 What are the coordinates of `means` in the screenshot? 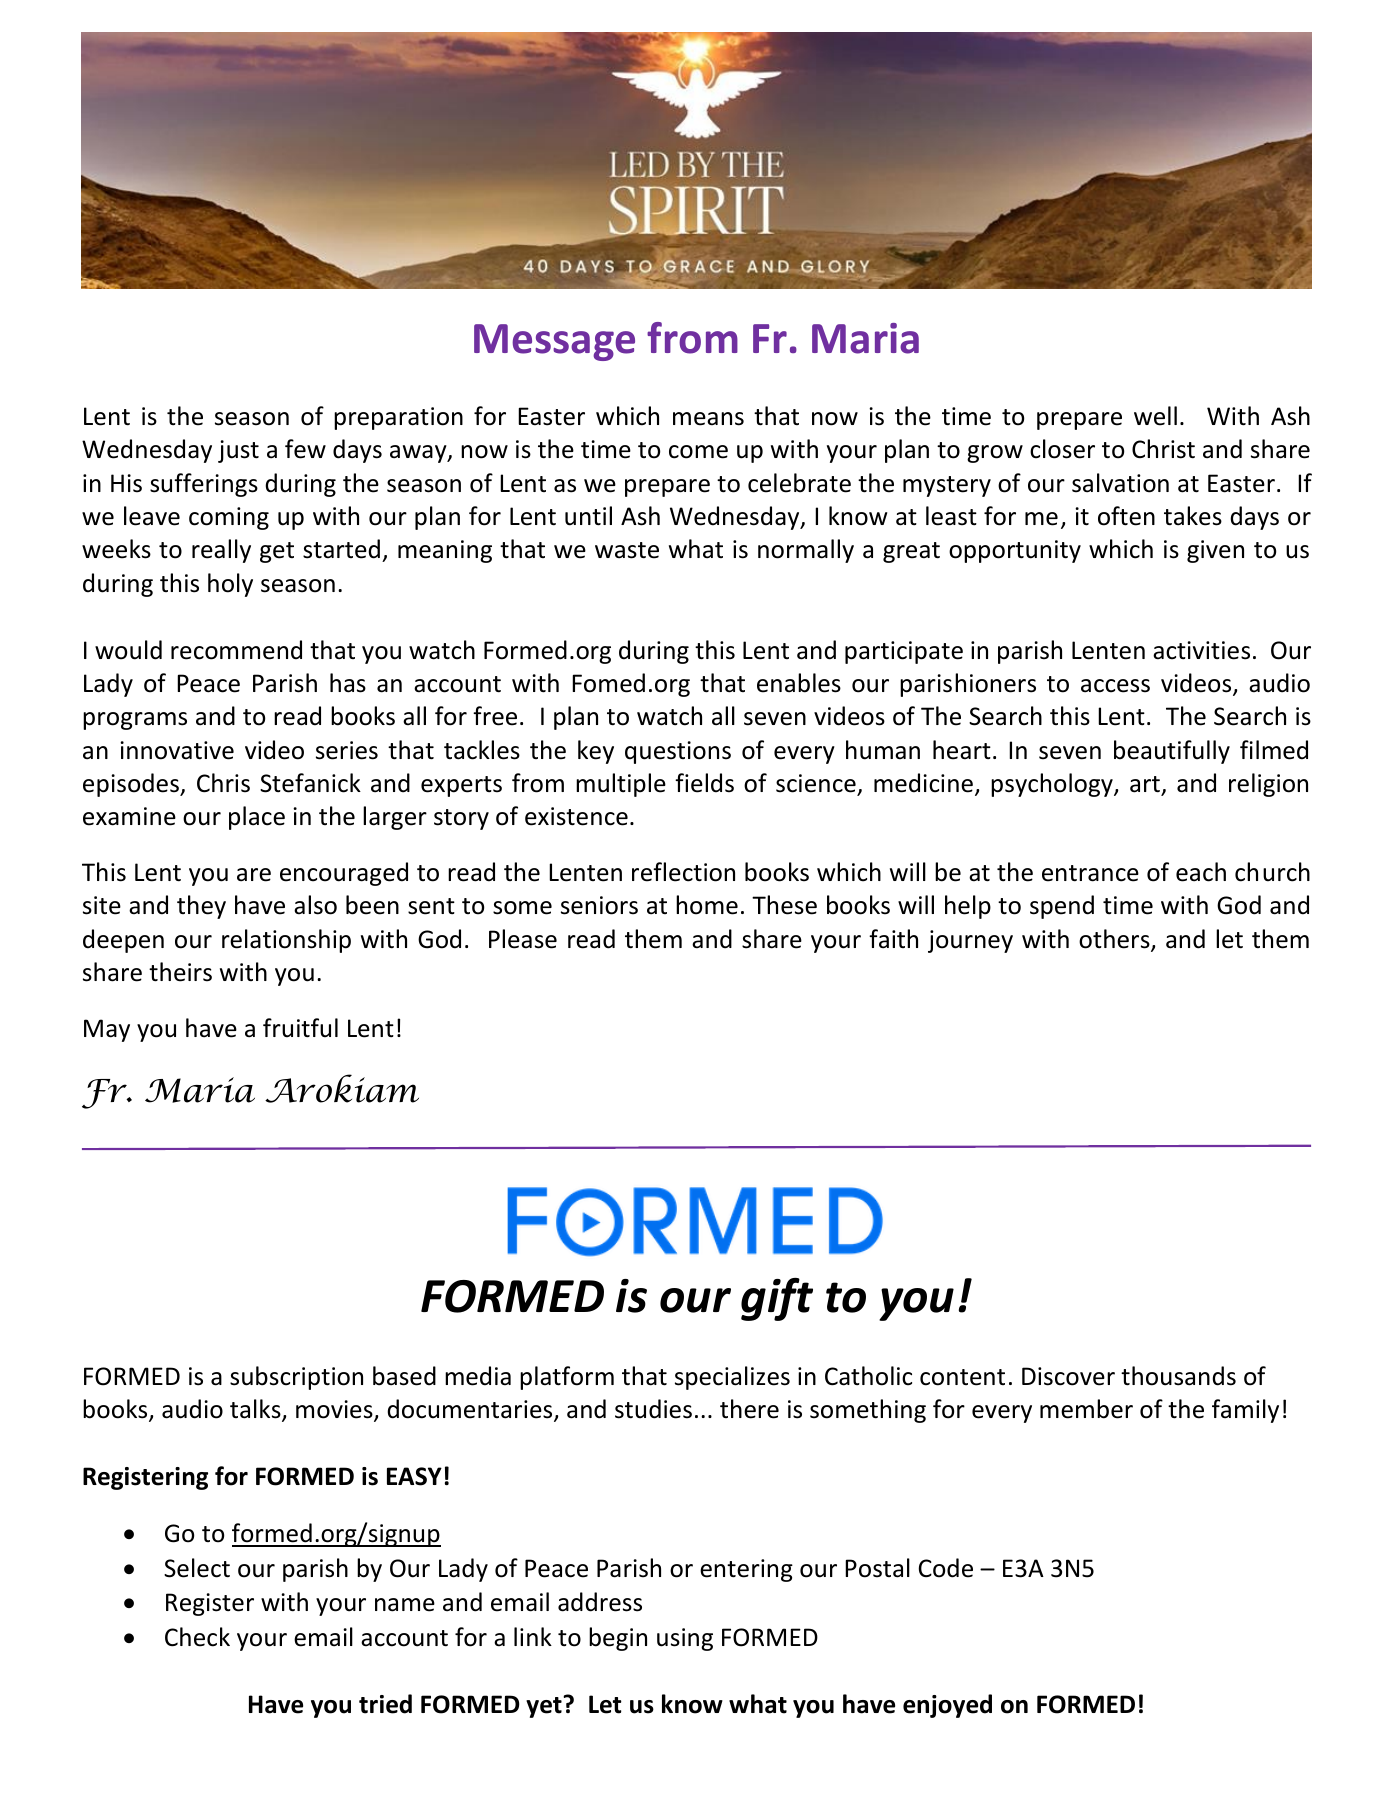 It's located at (708, 419).
